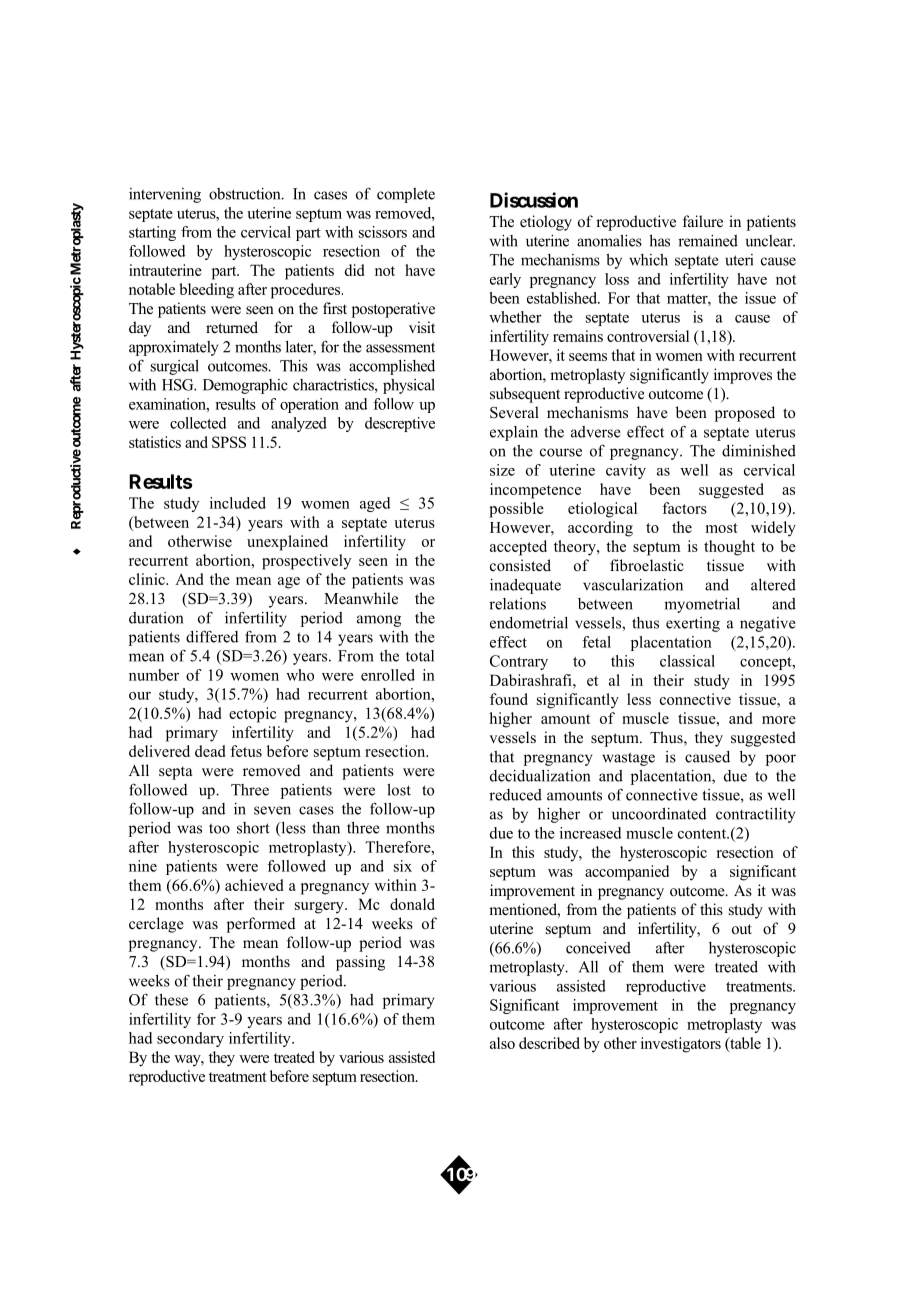 This image has height=1308, width=924. Describe the element at coordinates (190, 1039) in the image. I see `secondary` at that location.
